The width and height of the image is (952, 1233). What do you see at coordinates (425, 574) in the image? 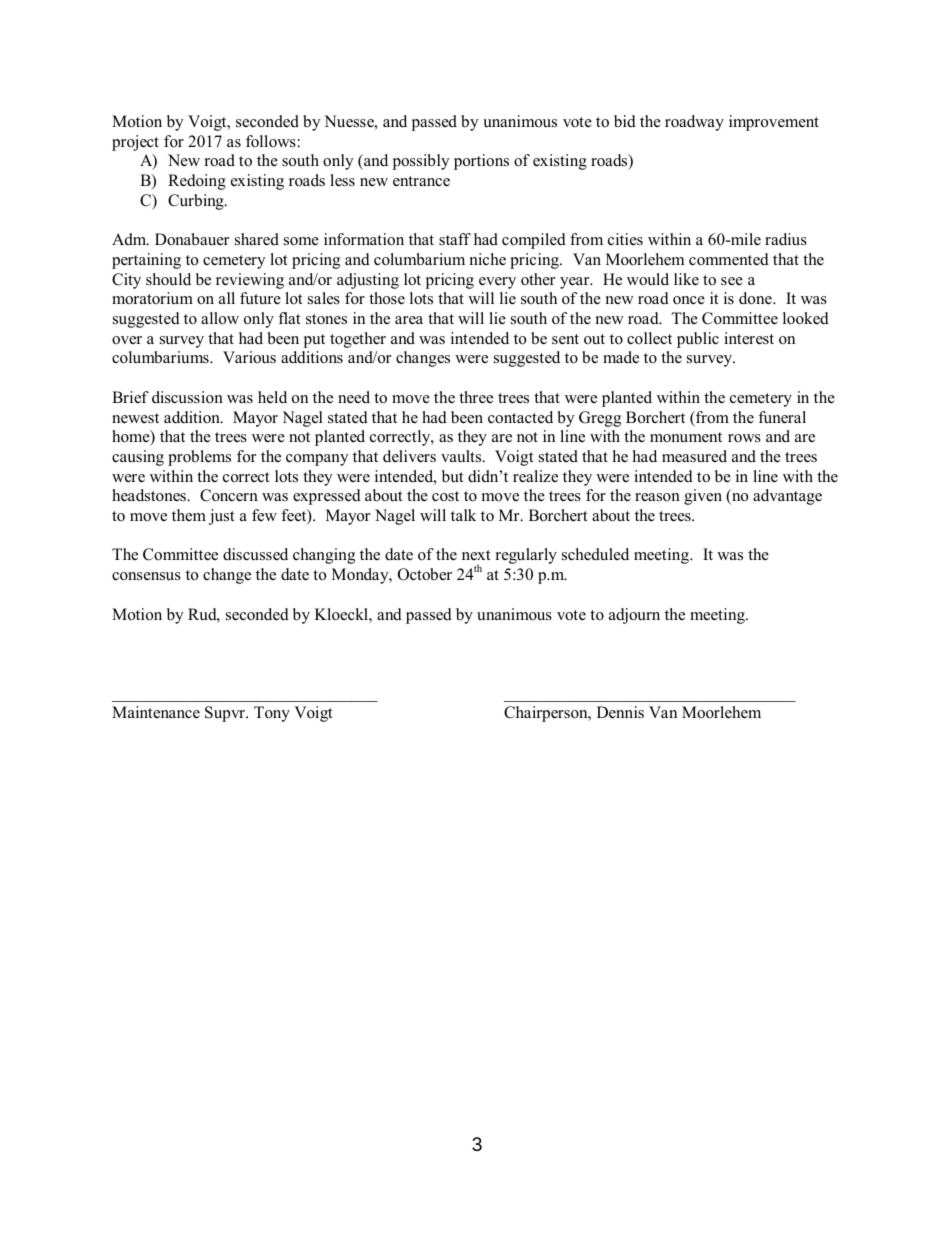
I see `October` at bounding box center [425, 574].
